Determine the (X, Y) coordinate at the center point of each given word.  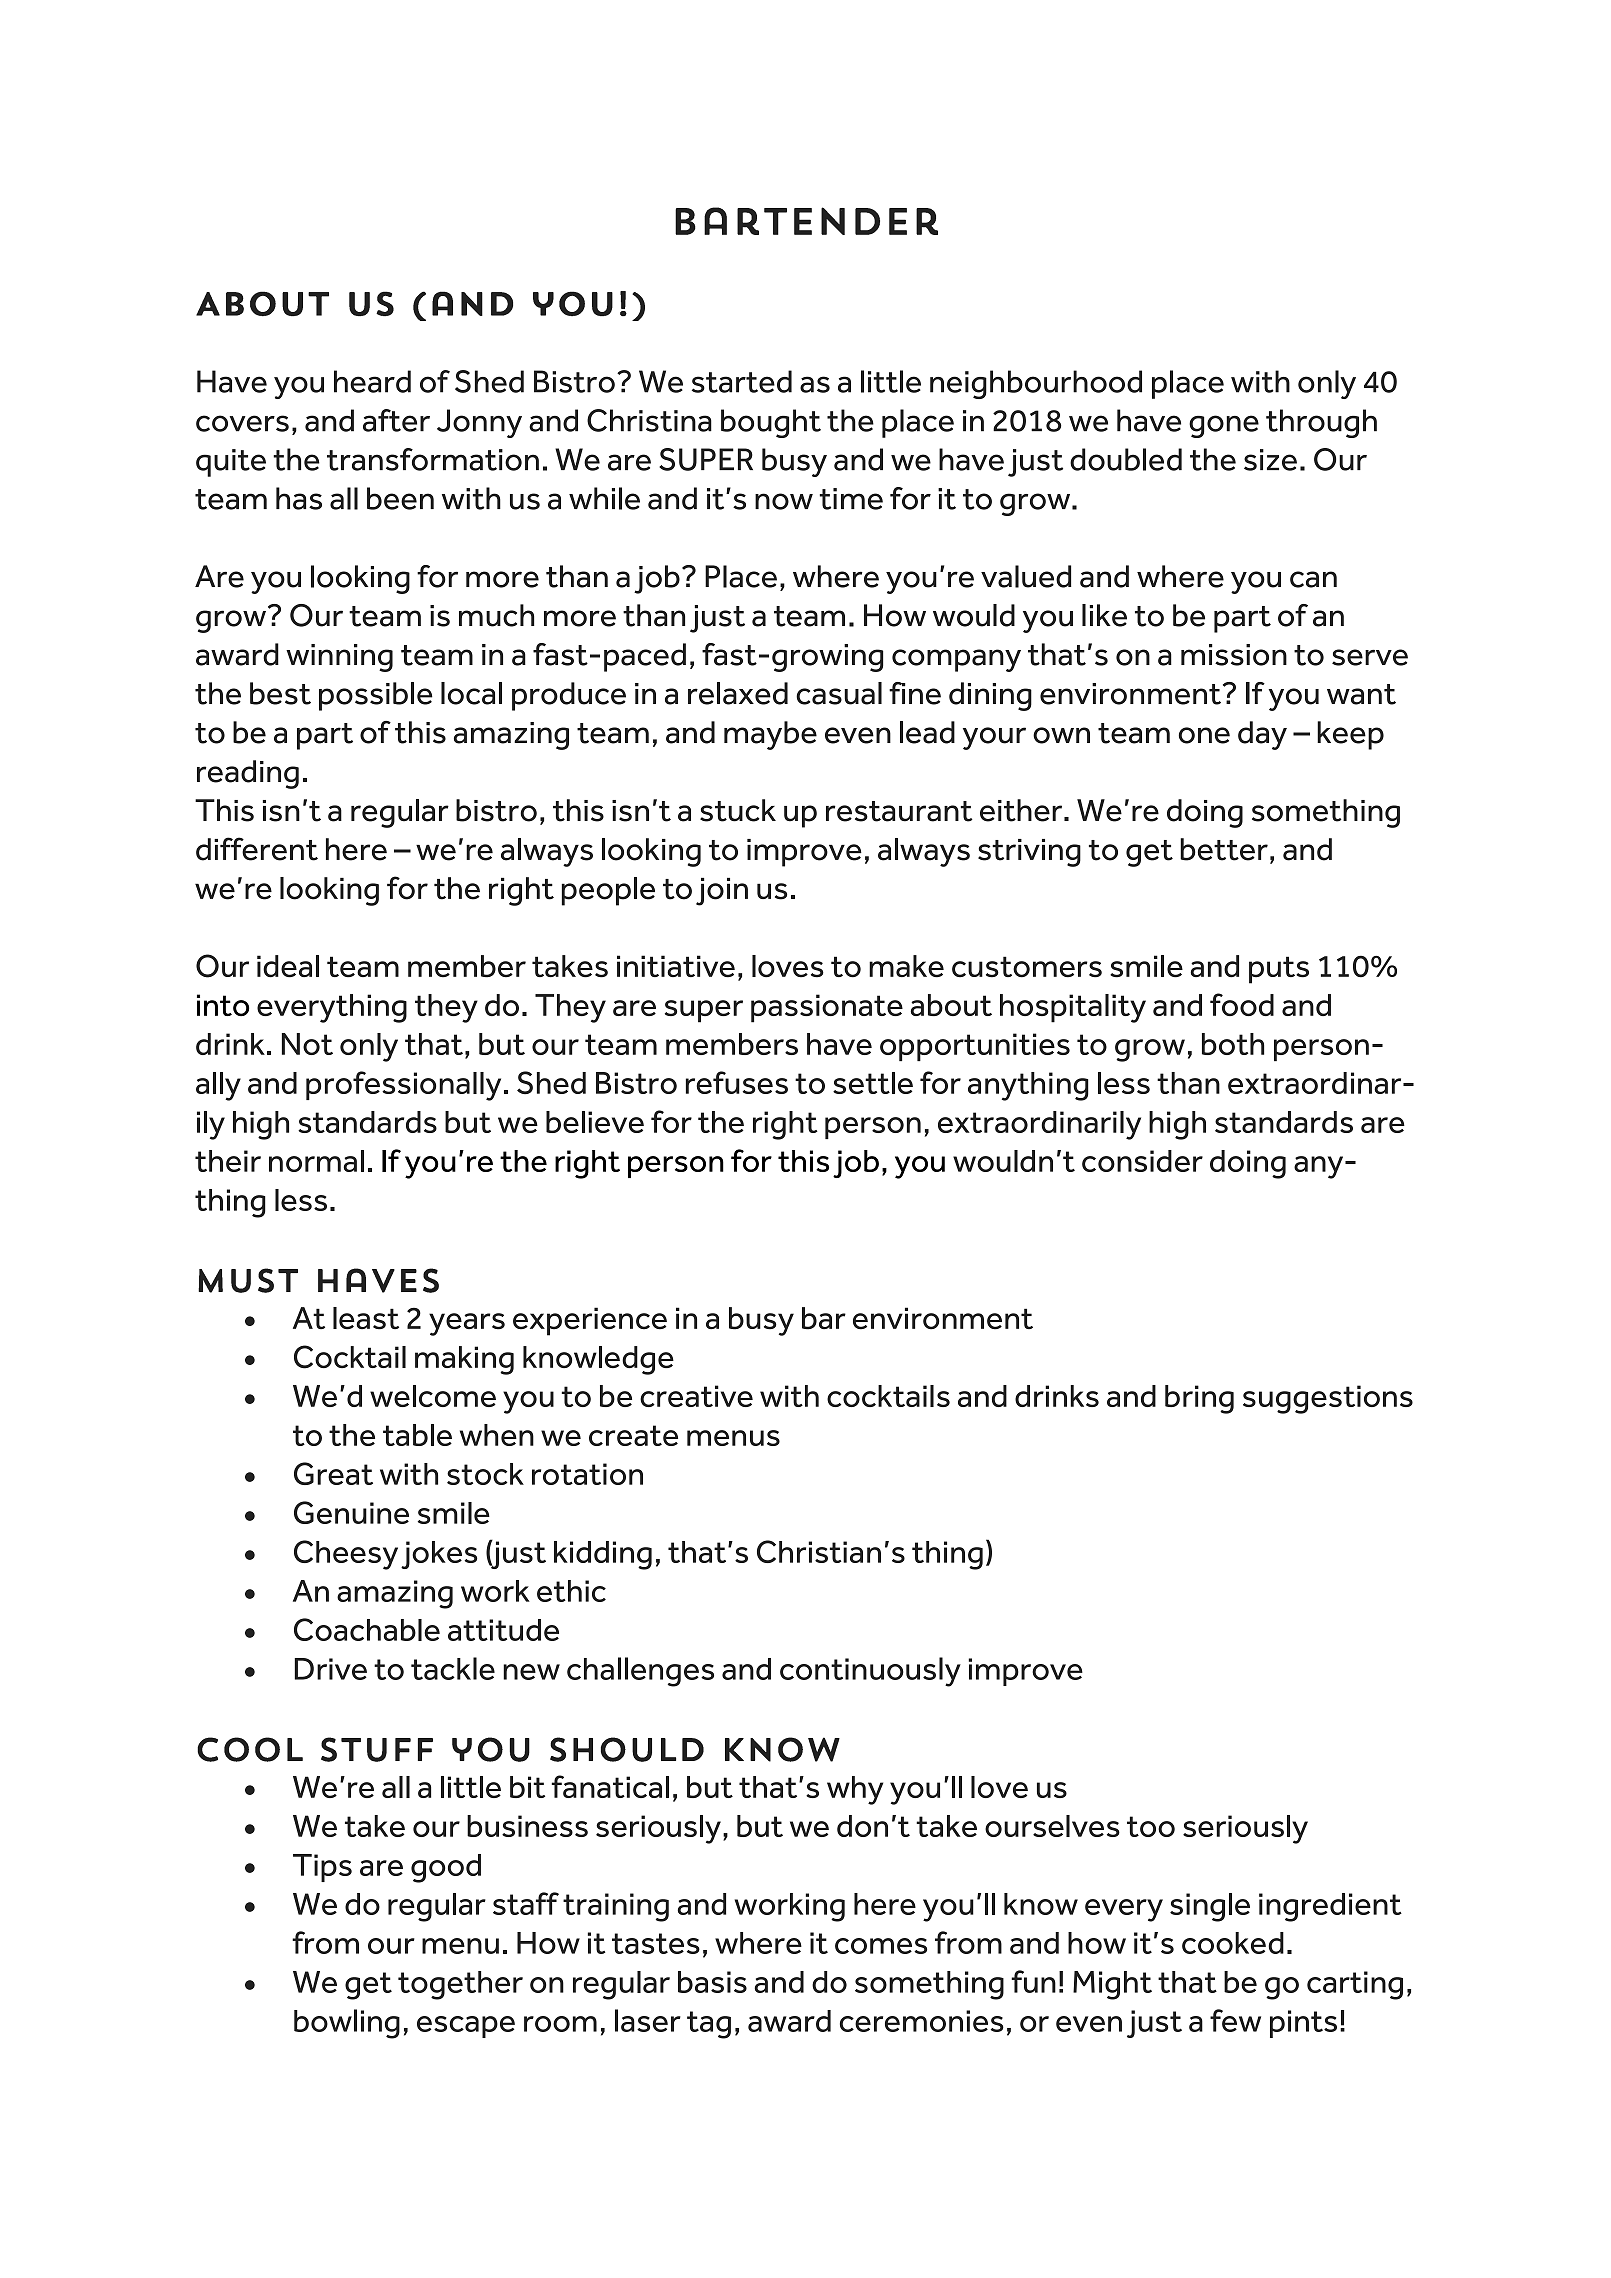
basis (712, 1982)
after (396, 420)
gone (1224, 426)
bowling (347, 2024)
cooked (1233, 1943)
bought (771, 423)
